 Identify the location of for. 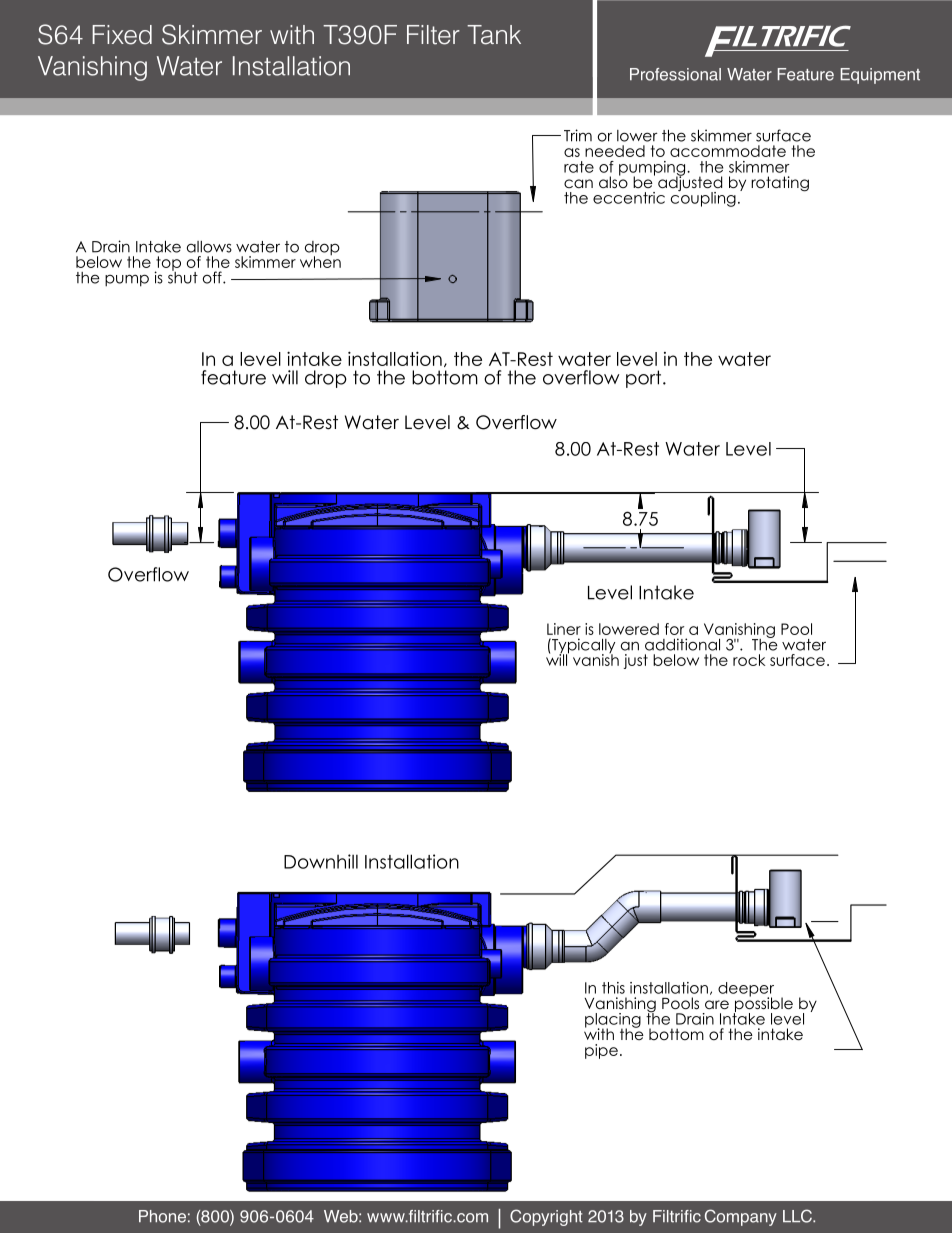
(674, 629).
